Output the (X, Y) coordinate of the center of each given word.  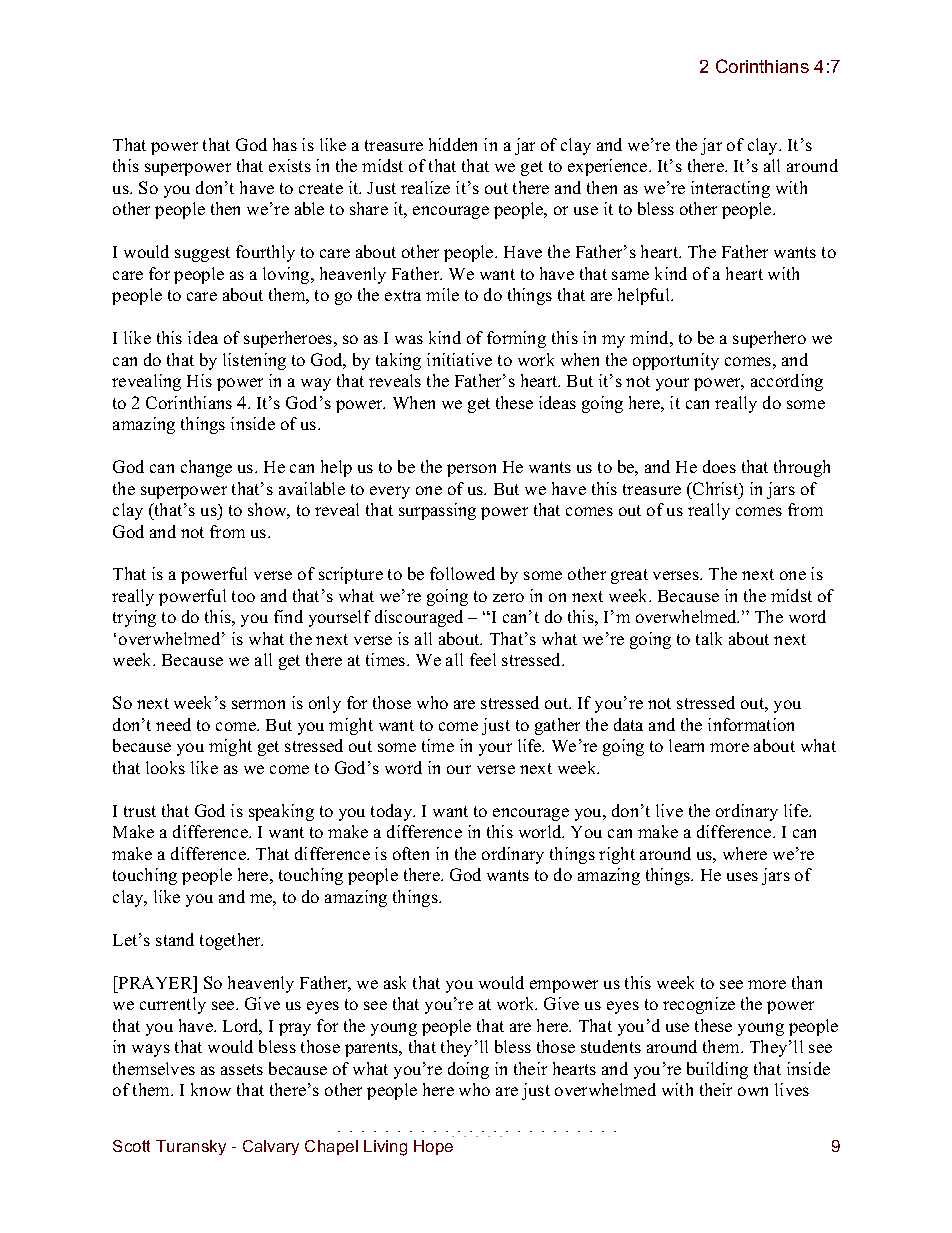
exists (290, 165)
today (393, 812)
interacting (730, 189)
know (211, 1089)
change (206, 468)
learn (686, 745)
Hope (433, 1147)
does (719, 466)
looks (165, 767)
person (471, 470)
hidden (453, 144)
